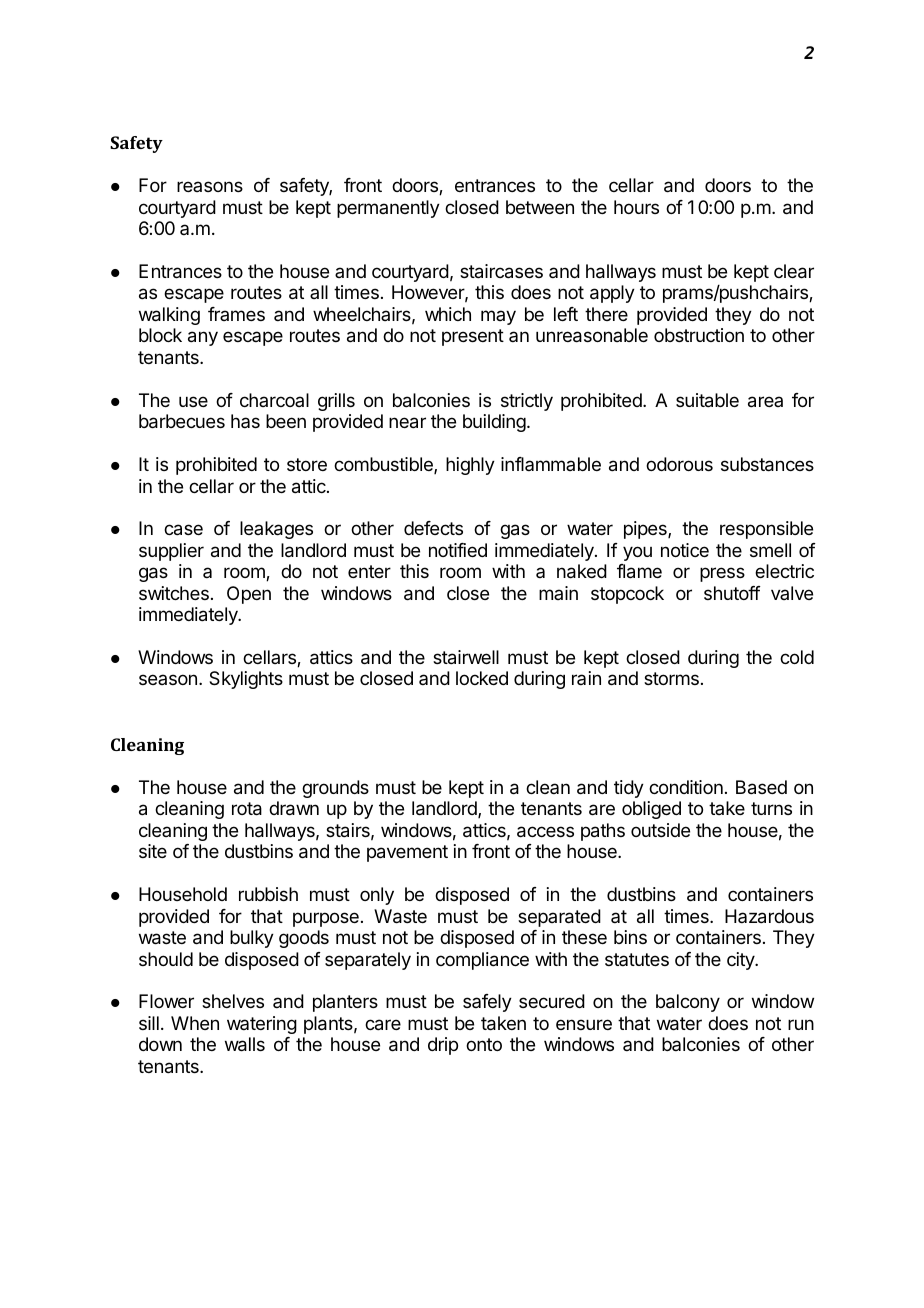 The image size is (924, 1308). I want to click on reasons, so click(210, 186).
